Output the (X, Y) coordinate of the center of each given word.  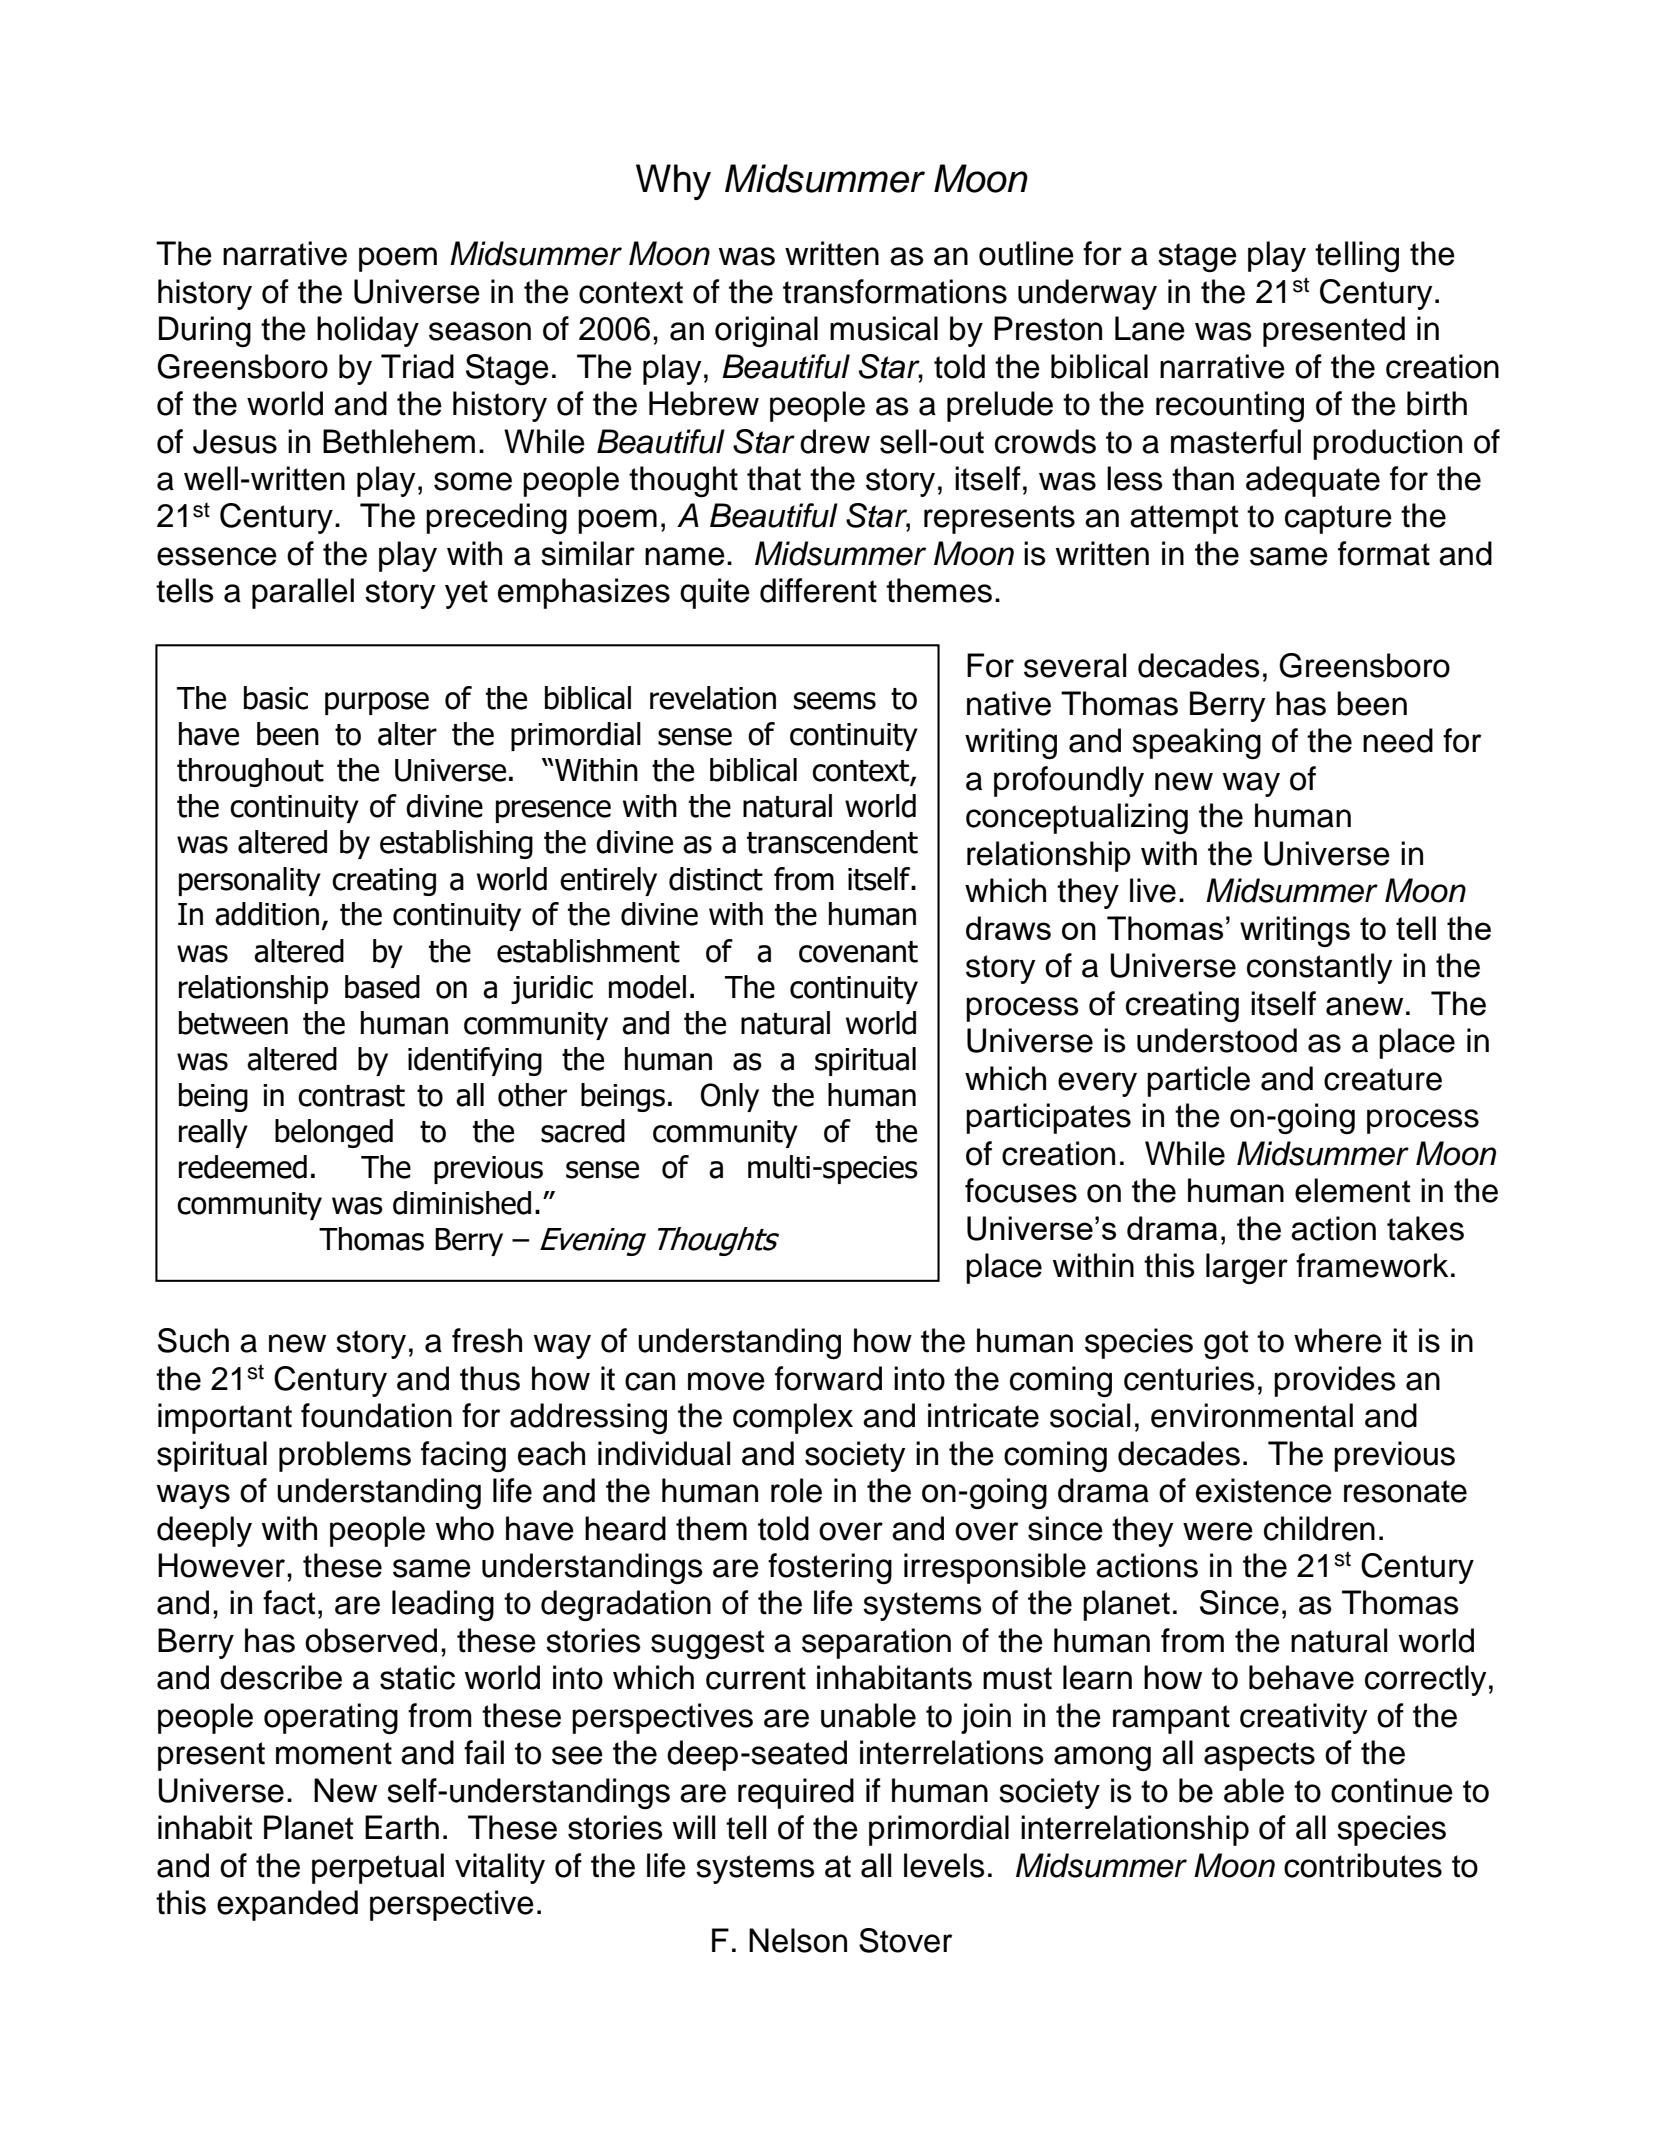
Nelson (798, 1940)
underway (1087, 294)
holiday (368, 331)
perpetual (378, 1868)
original (766, 331)
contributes (1363, 1865)
